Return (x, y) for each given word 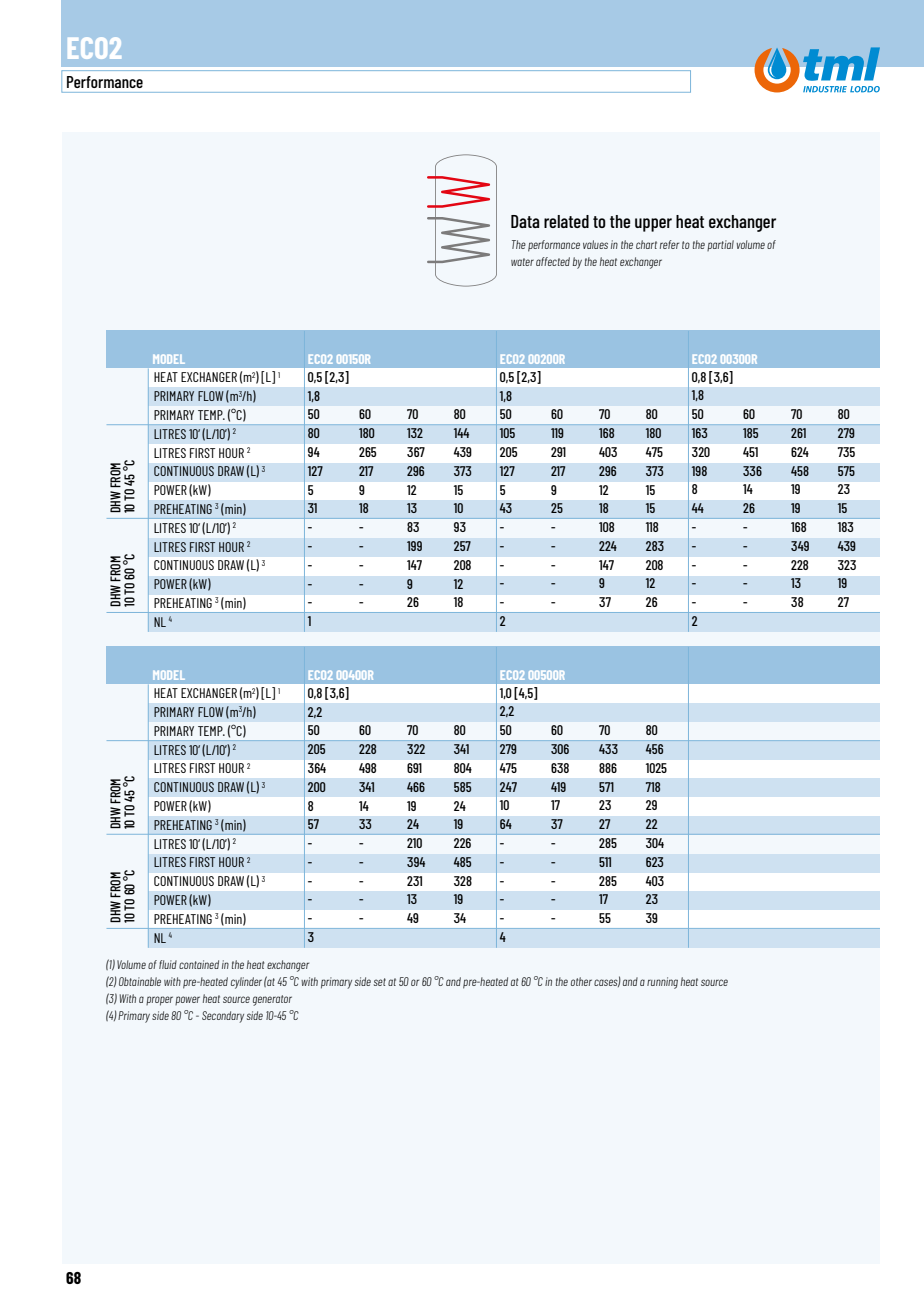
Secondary (223, 1017)
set (380, 982)
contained (199, 964)
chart (646, 244)
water (522, 262)
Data (525, 221)
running (662, 983)
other (581, 981)
